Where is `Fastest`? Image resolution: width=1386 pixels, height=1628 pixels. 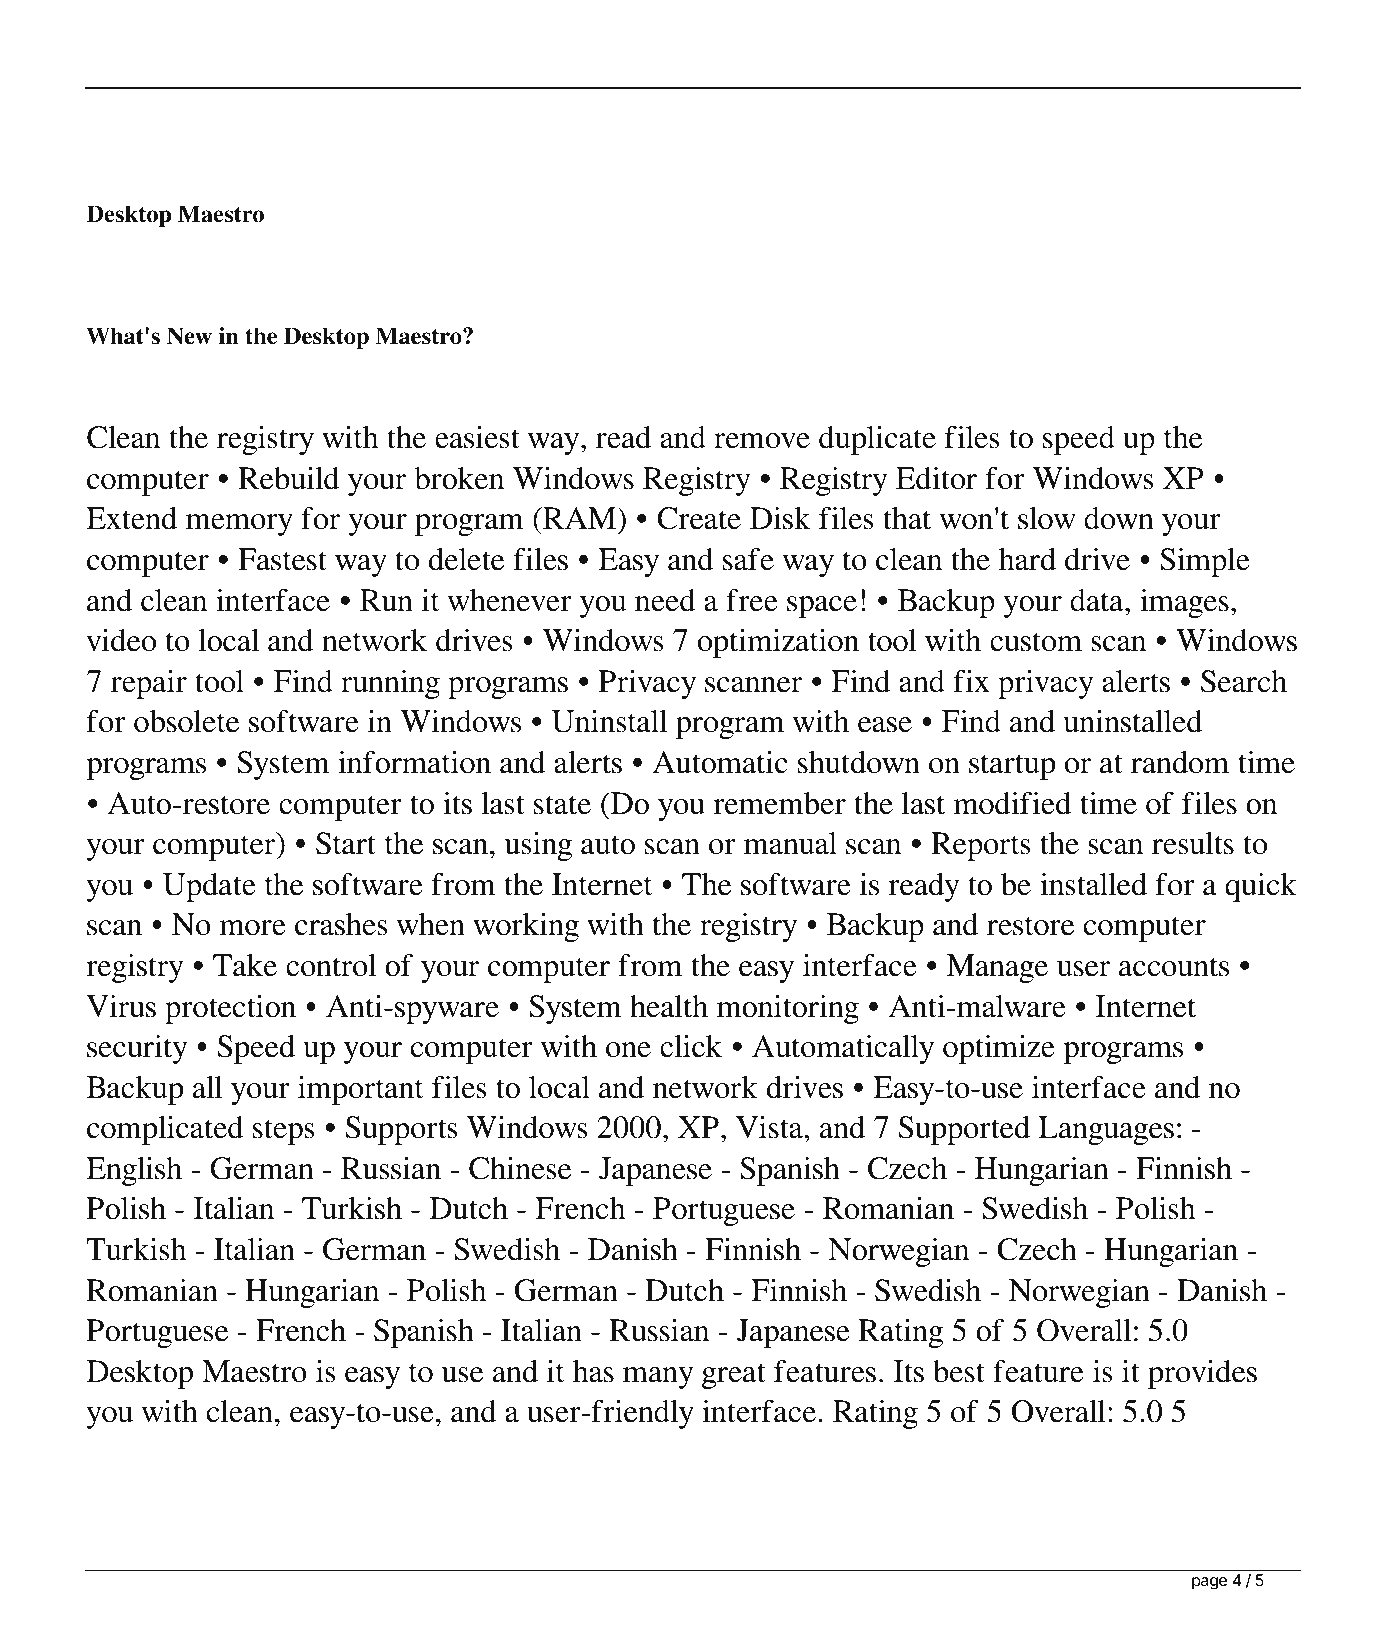 Fastest is located at coordinates (282, 559).
